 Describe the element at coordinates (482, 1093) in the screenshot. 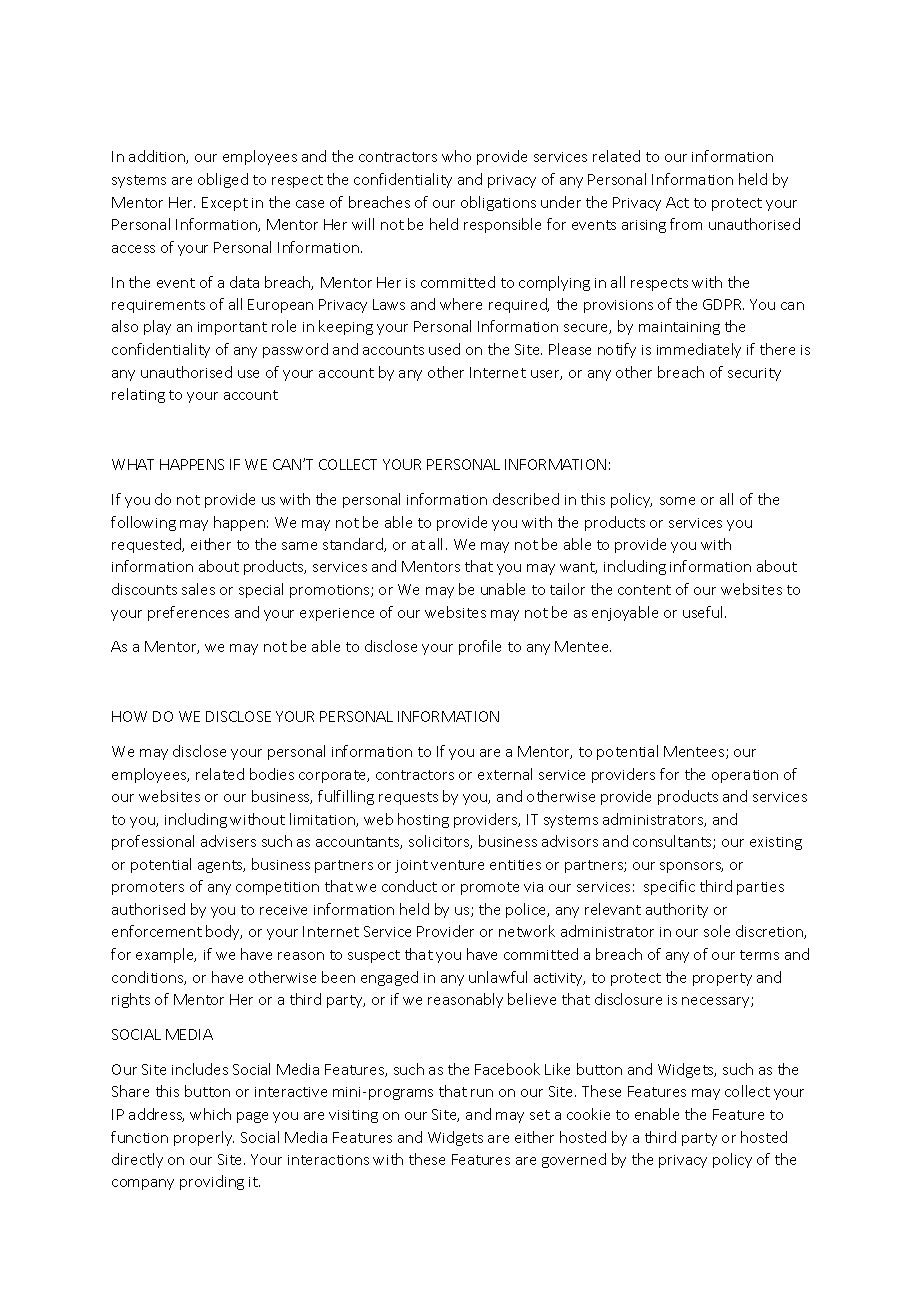

I see `run` at that location.
